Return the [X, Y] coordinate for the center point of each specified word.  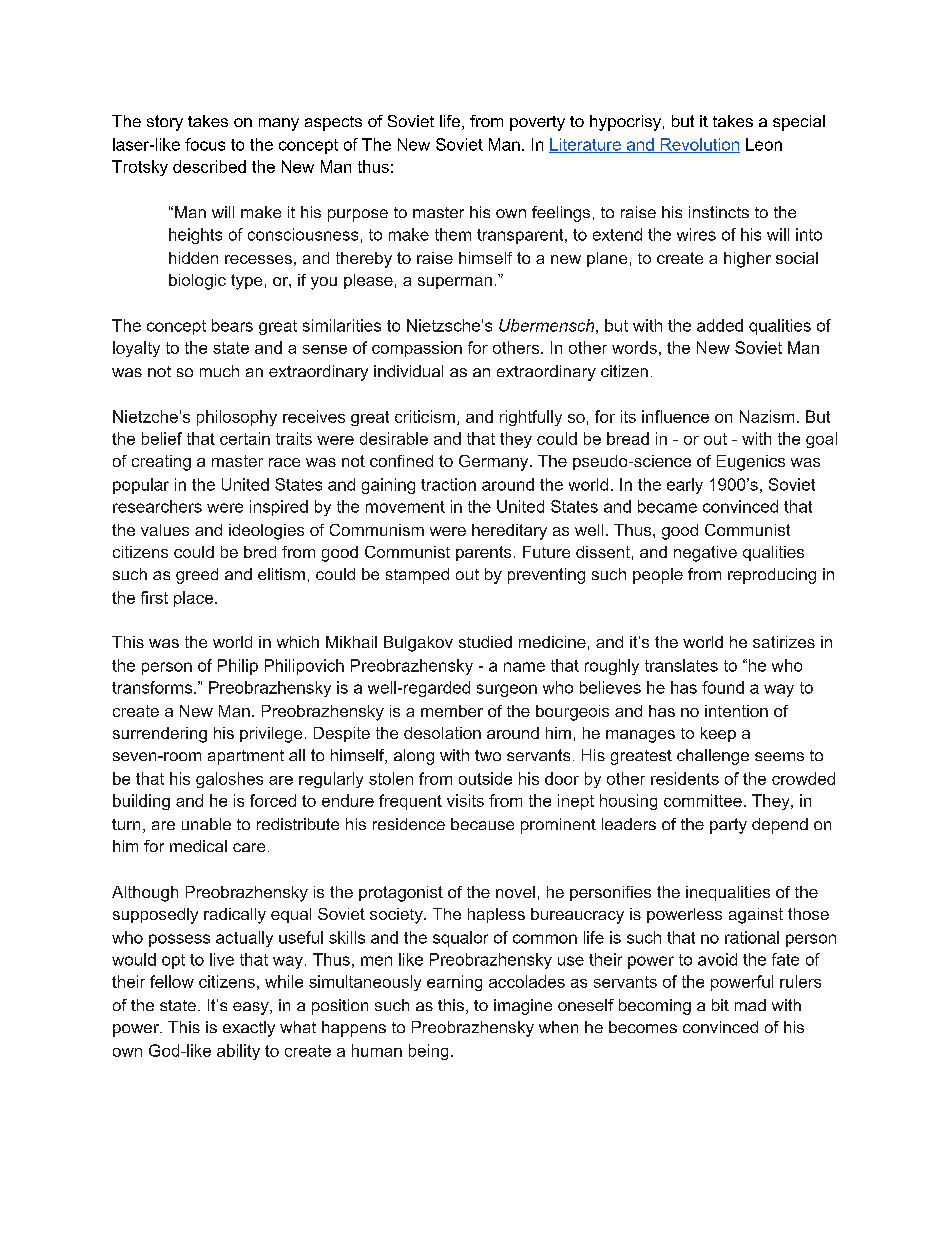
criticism [425, 416]
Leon [764, 144]
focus [205, 144]
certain [245, 438]
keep [718, 734]
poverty [537, 123]
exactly [249, 1029]
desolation [442, 733]
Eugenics [751, 463]
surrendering [160, 735]
